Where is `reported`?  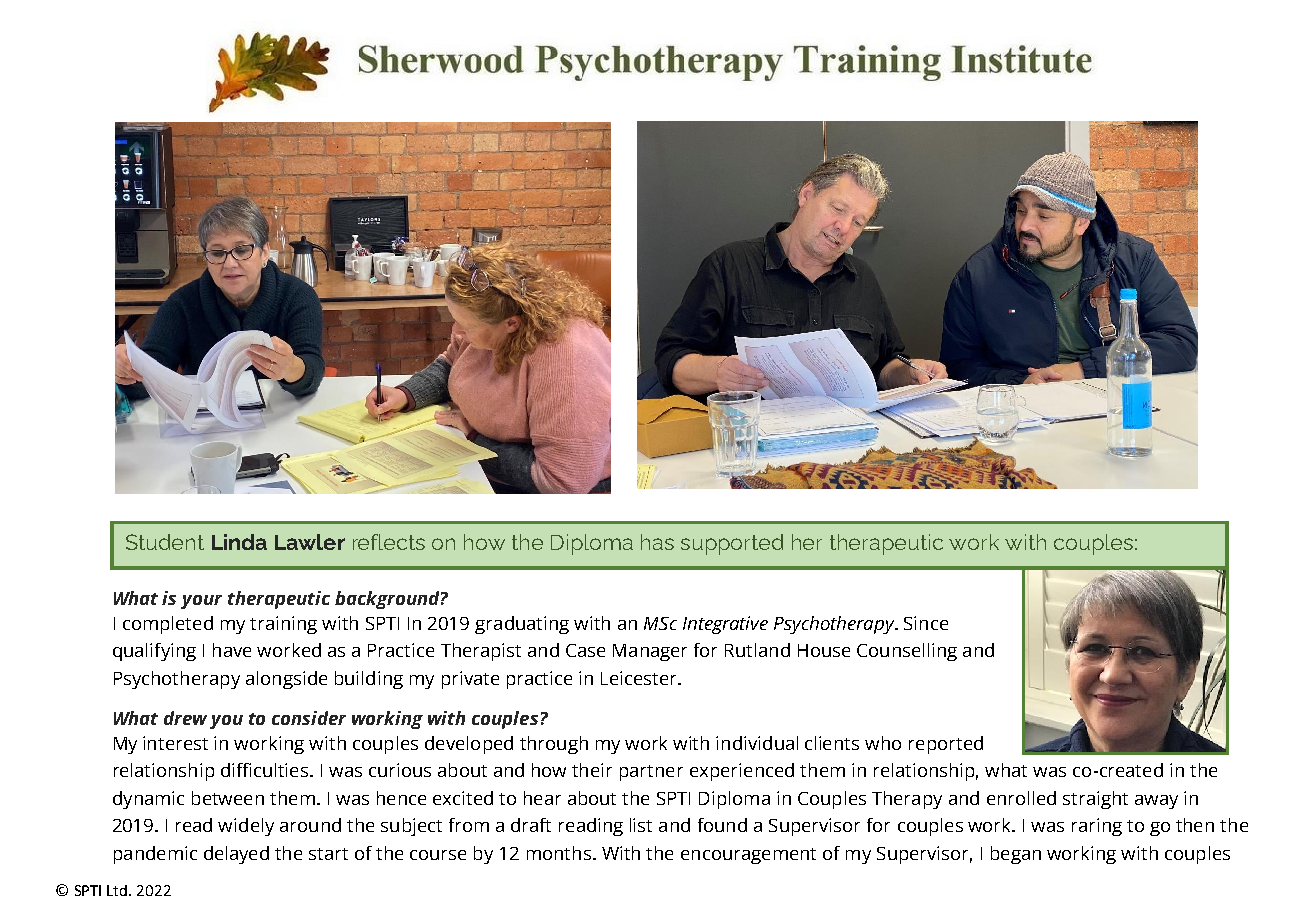
reported is located at coordinates (946, 745).
